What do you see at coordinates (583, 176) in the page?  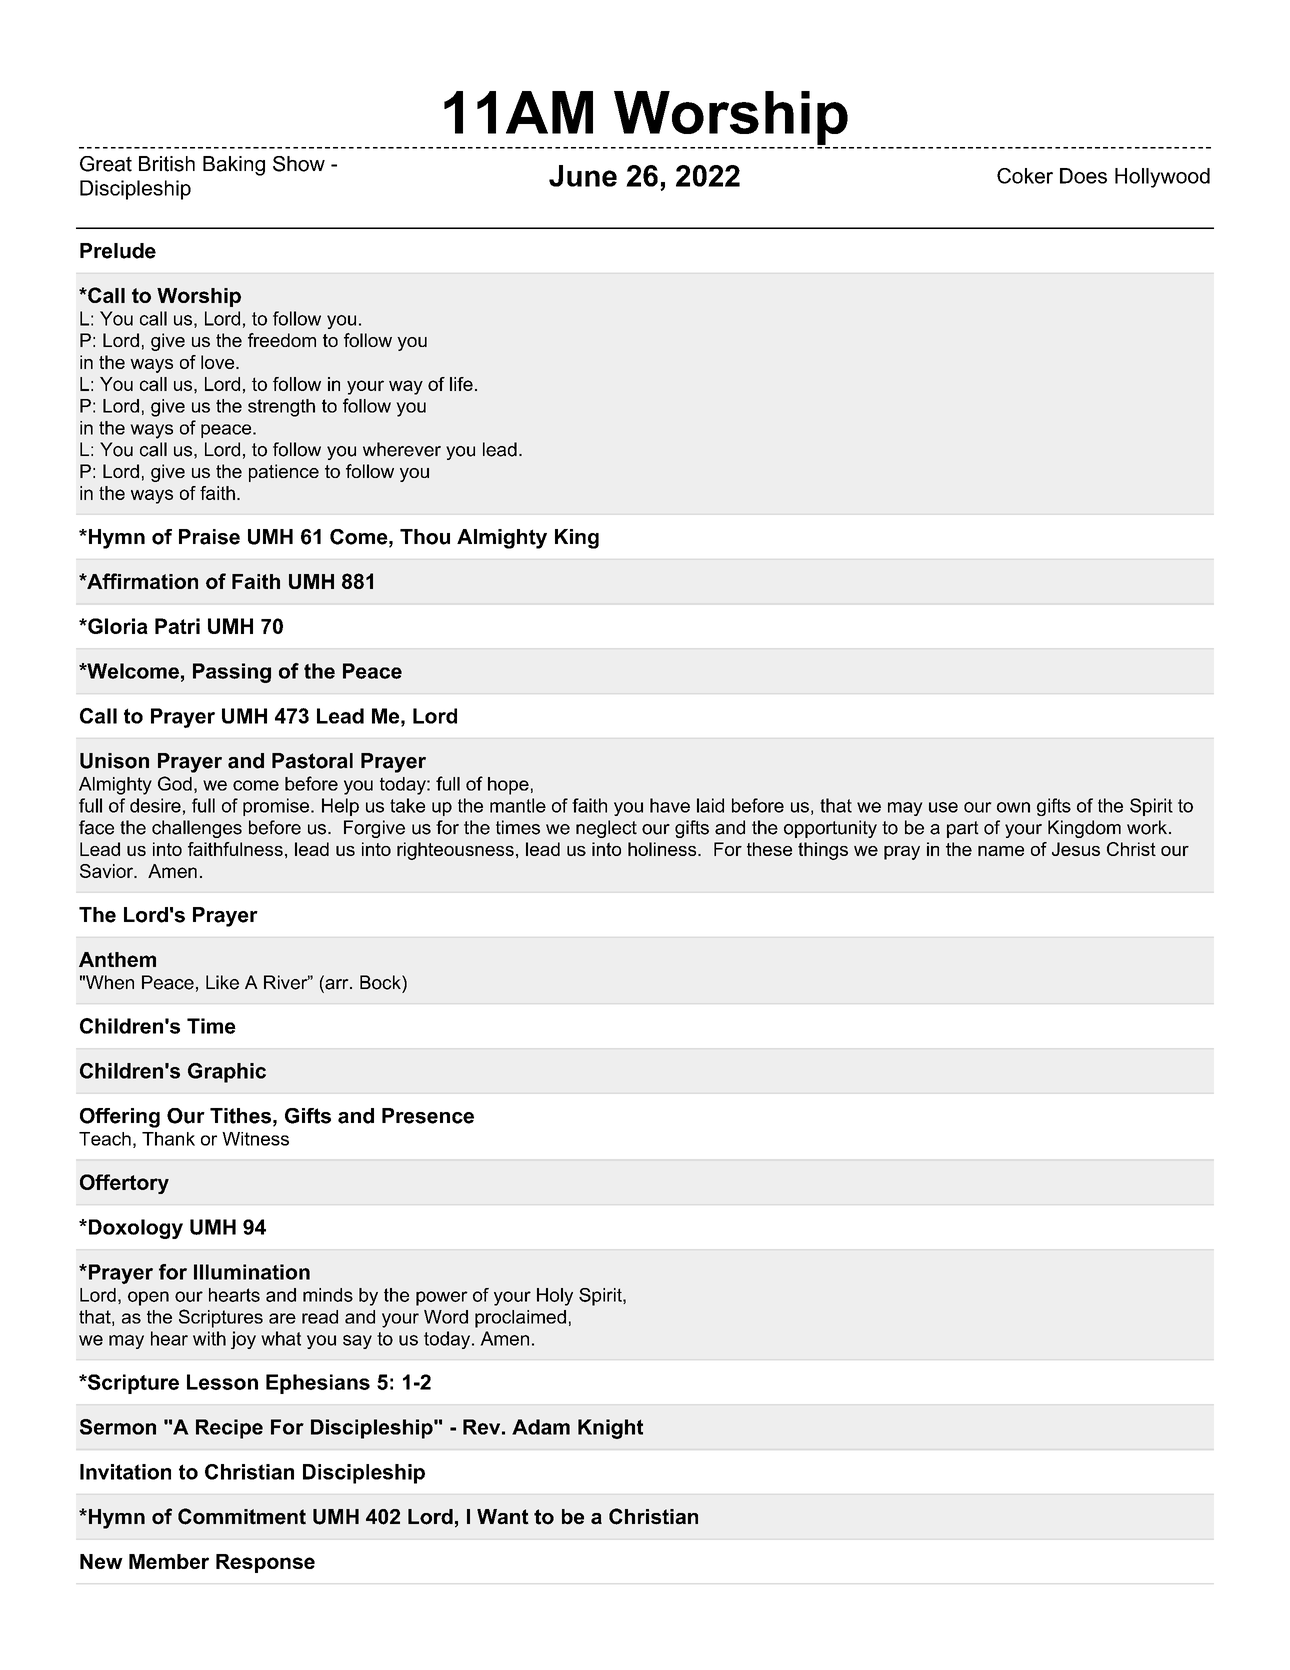 I see `June` at bounding box center [583, 176].
